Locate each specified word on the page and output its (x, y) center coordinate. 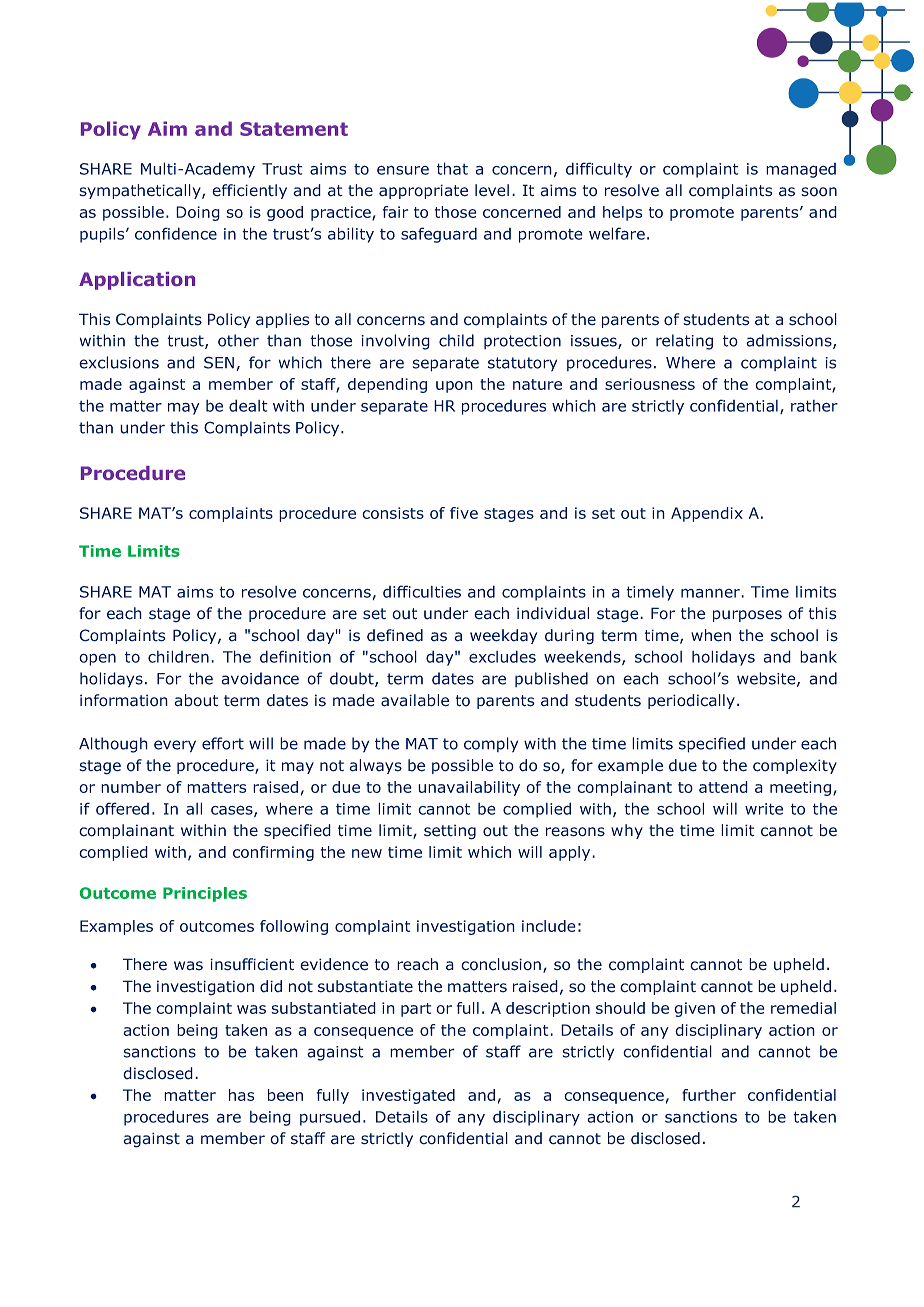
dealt (248, 405)
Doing (198, 213)
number (131, 787)
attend (723, 787)
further (709, 1095)
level (492, 190)
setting (450, 832)
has (241, 1095)
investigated (408, 1096)
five (464, 513)
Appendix (707, 514)
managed (801, 170)
